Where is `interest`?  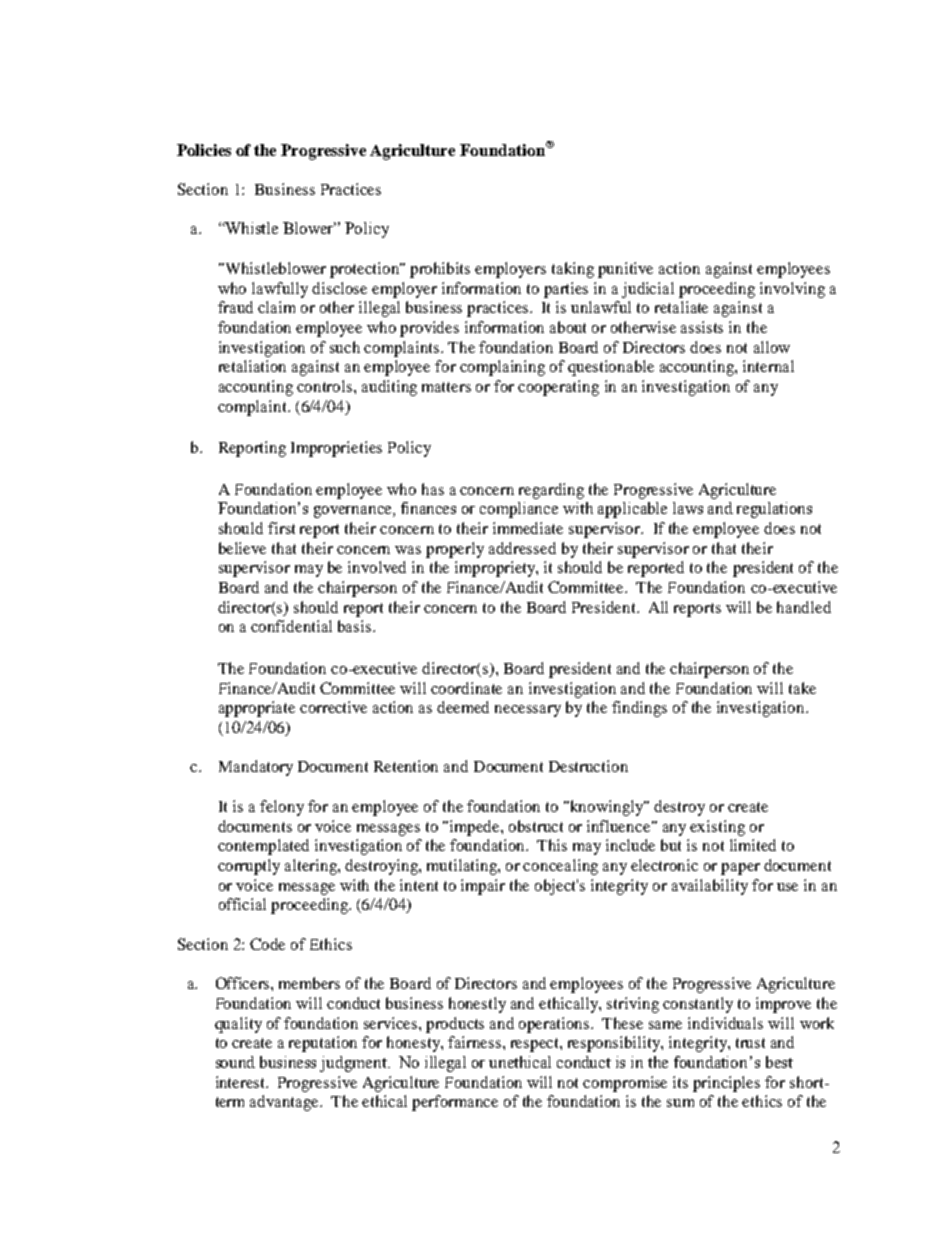 interest is located at coordinates (242, 1082).
